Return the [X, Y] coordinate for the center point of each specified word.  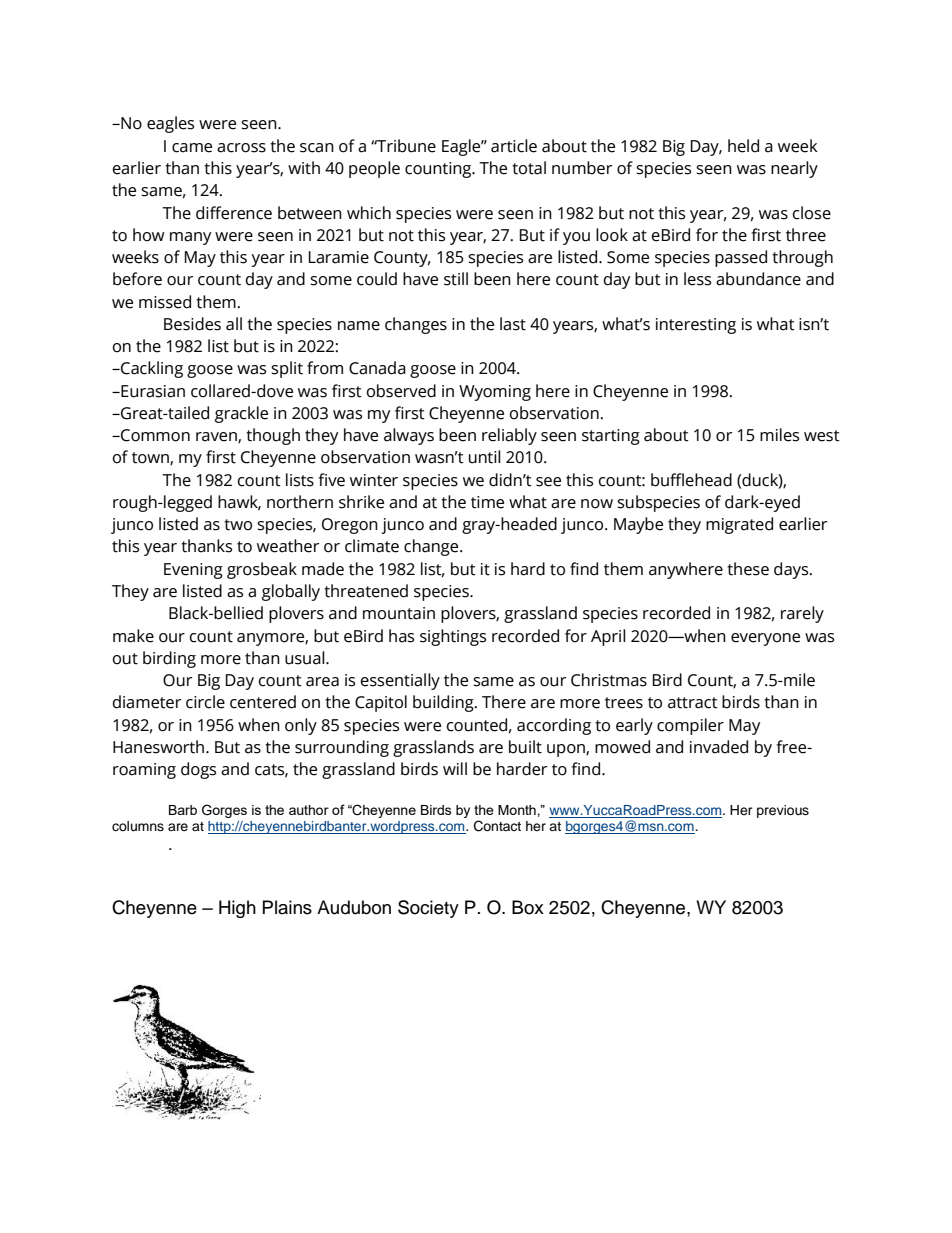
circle [205, 702]
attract [693, 703]
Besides [192, 324]
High [237, 909]
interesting [696, 326]
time [487, 502]
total [529, 168]
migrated [739, 525]
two [238, 525]
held [743, 146]
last [513, 324]
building [444, 703]
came [192, 148]
